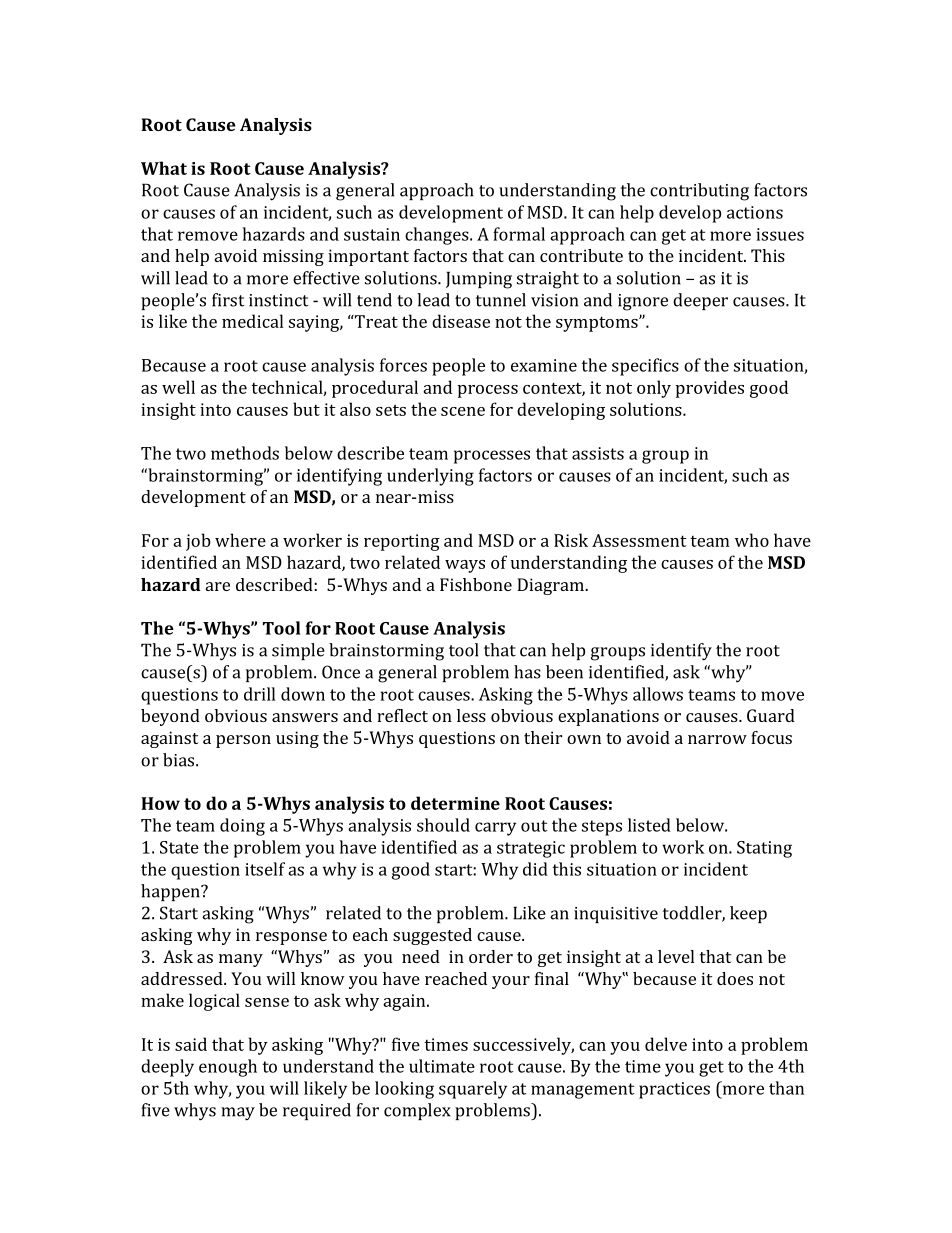 Image resolution: width=952 pixels, height=1233 pixels. I want to click on simple, so click(298, 651).
